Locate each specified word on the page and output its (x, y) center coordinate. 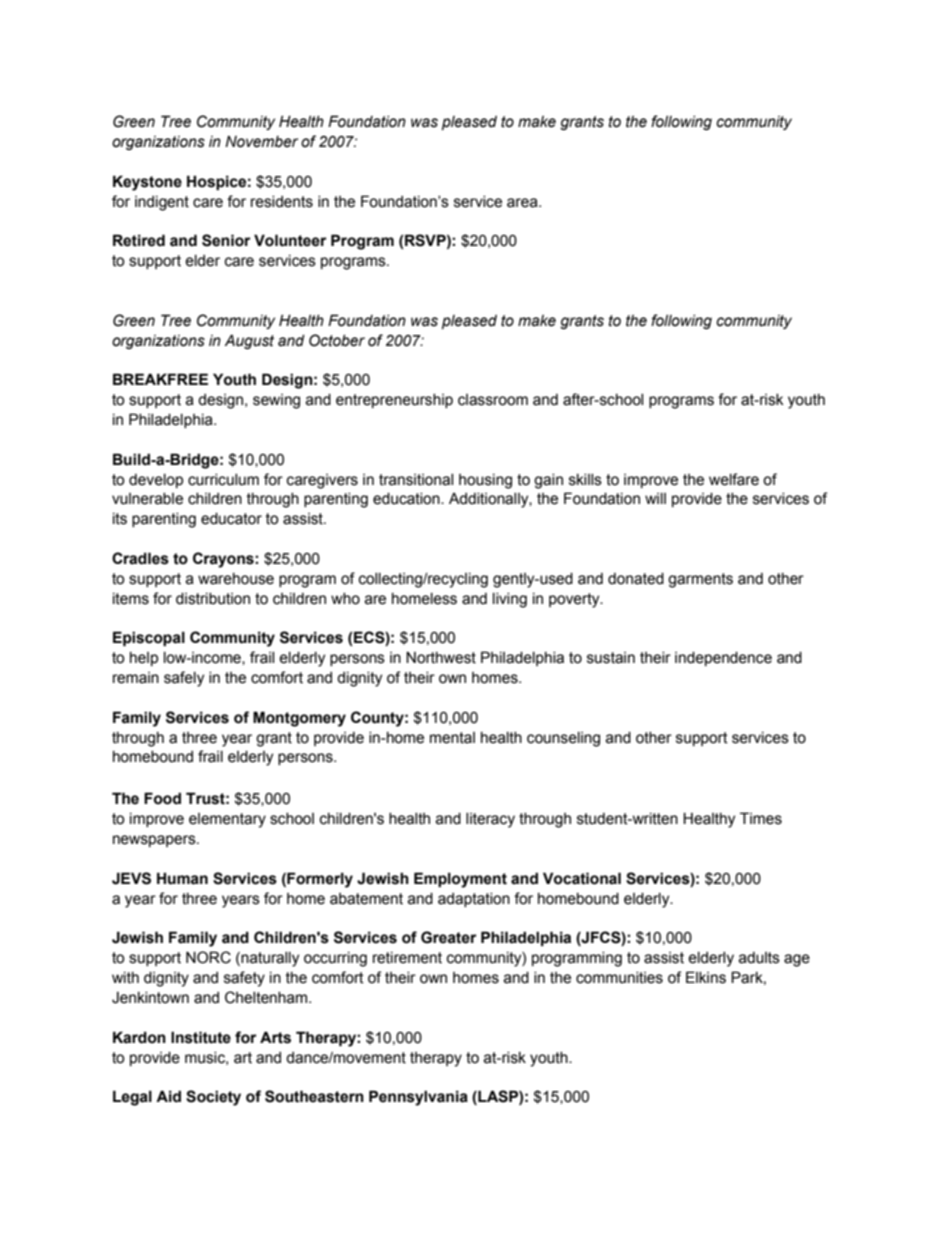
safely (184, 679)
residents (282, 202)
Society (213, 1098)
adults (759, 958)
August (249, 341)
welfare (734, 479)
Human (182, 878)
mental (452, 738)
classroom (493, 400)
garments (700, 580)
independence (723, 659)
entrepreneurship (394, 401)
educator (231, 519)
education (407, 499)
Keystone (147, 183)
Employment (460, 880)
